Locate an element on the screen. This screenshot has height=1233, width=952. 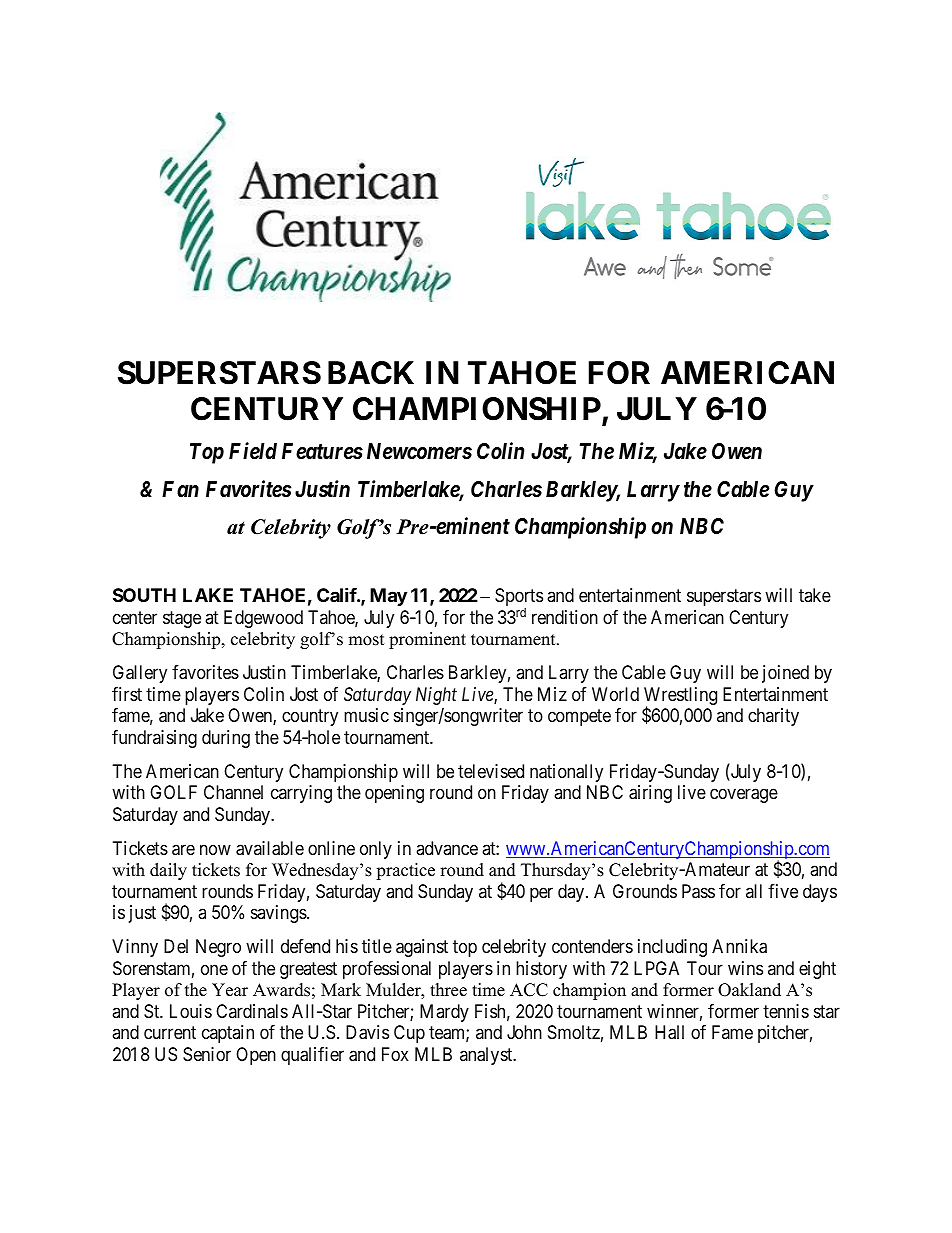
Hall is located at coordinates (669, 1032).
